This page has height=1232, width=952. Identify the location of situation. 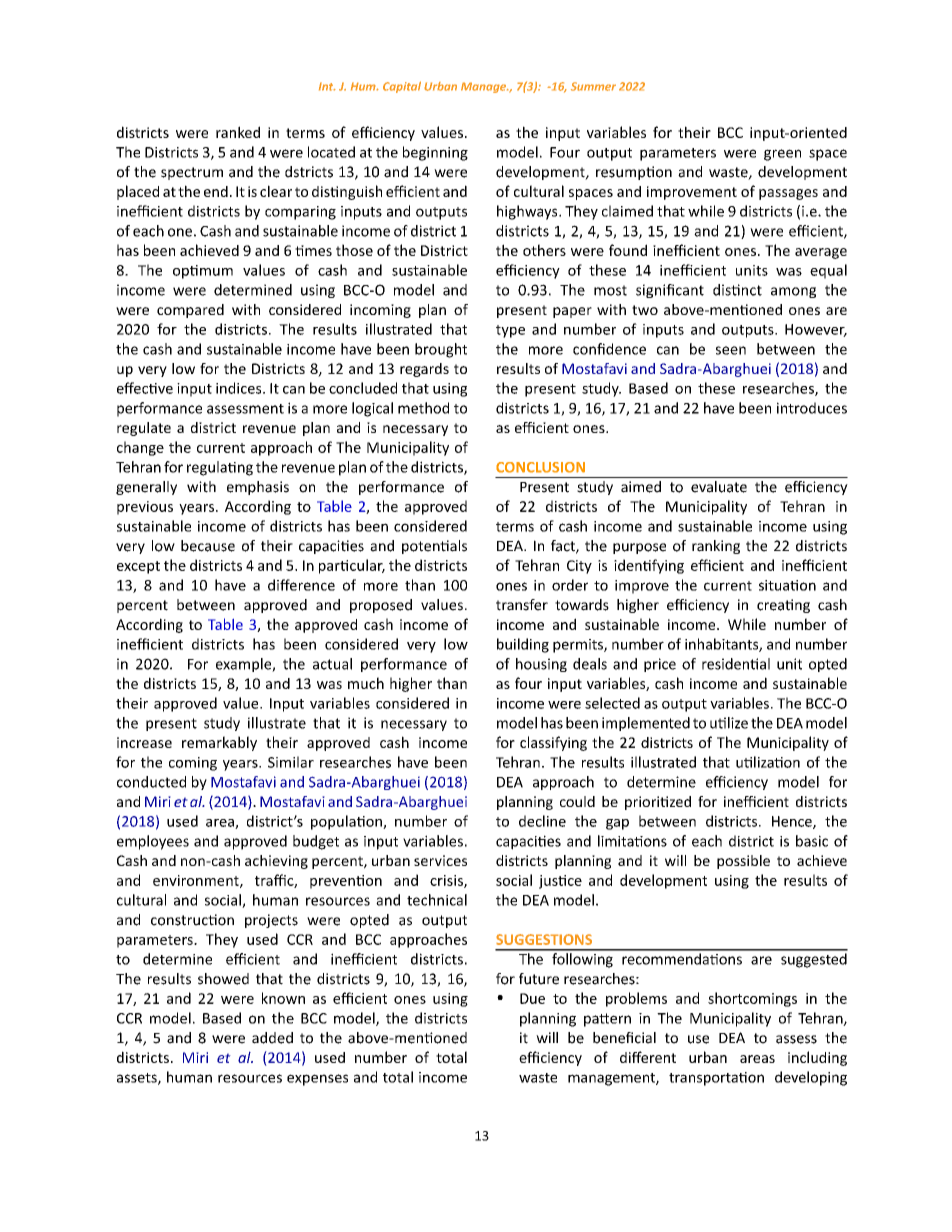
(787, 585).
